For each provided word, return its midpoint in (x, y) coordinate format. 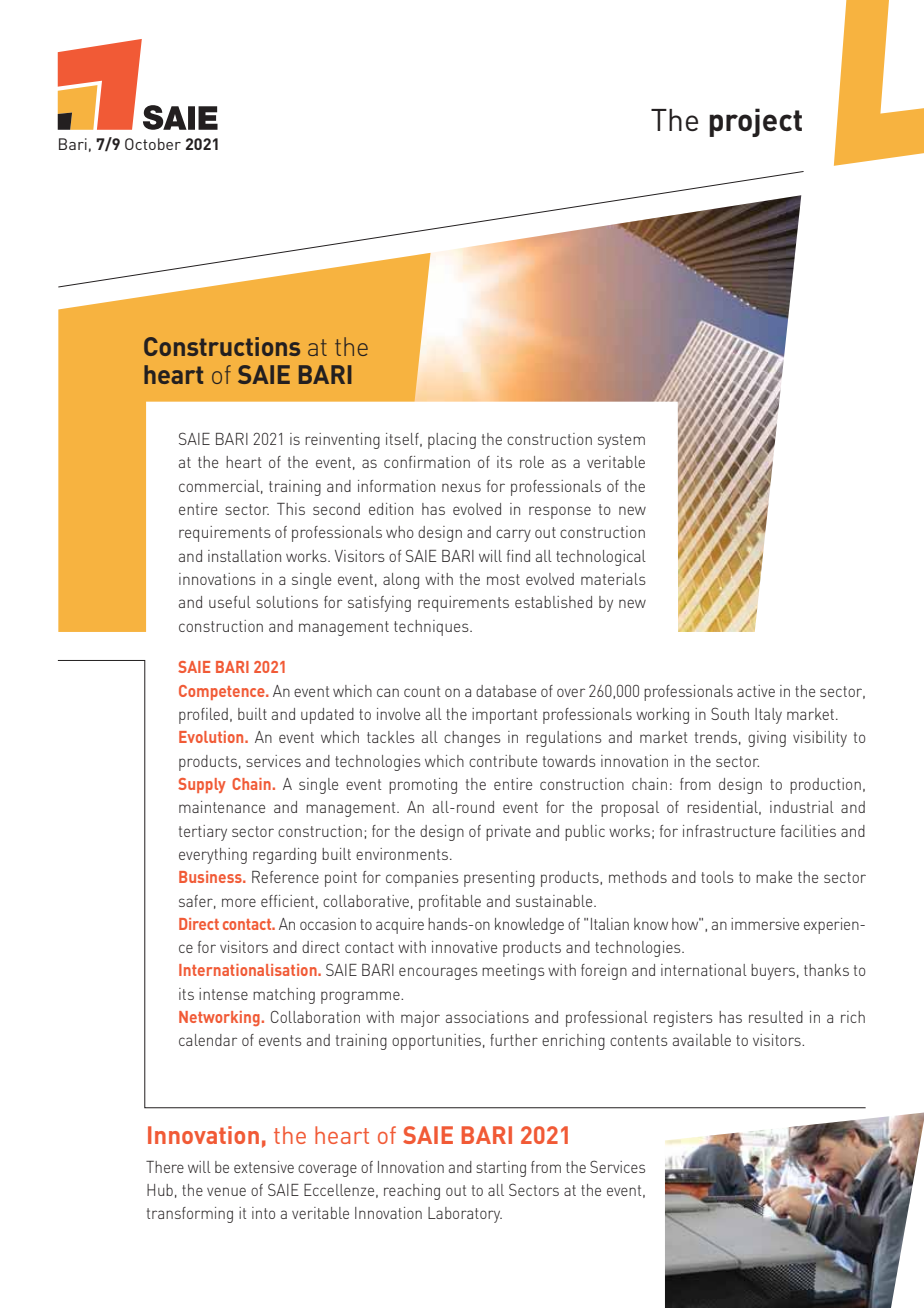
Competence (223, 692)
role (532, 462)
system (621, 441)
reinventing (342, 441)
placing (452, 441)
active (756, 691)
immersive (765, 924)
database (506, 691)
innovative (464, 947)
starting (501, 1169)
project (755, 122)
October (153, 144)
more (239, 902)
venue (226, 1191)
